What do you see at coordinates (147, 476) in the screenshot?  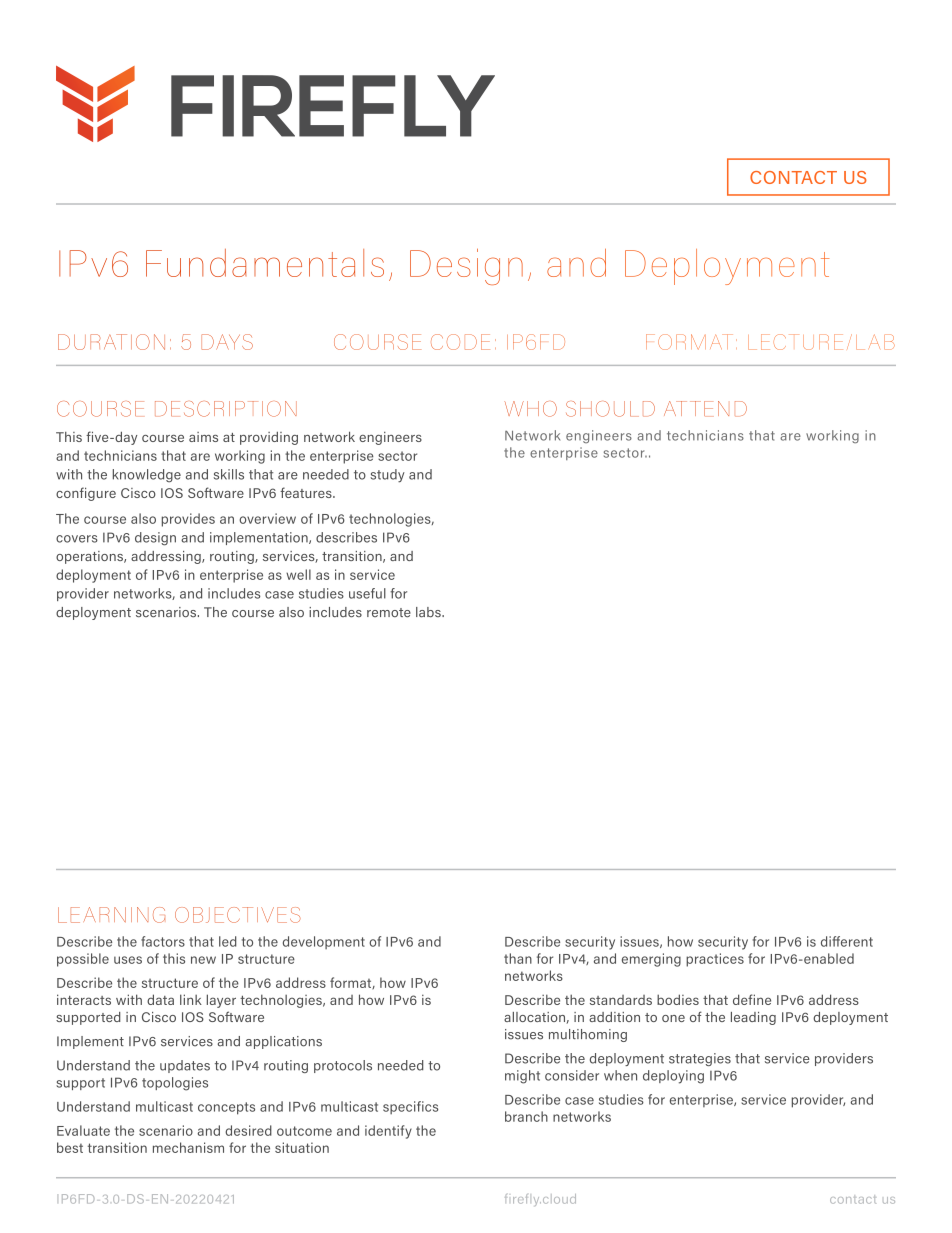 I see `knowledge` at bounding box center [147, 476].
